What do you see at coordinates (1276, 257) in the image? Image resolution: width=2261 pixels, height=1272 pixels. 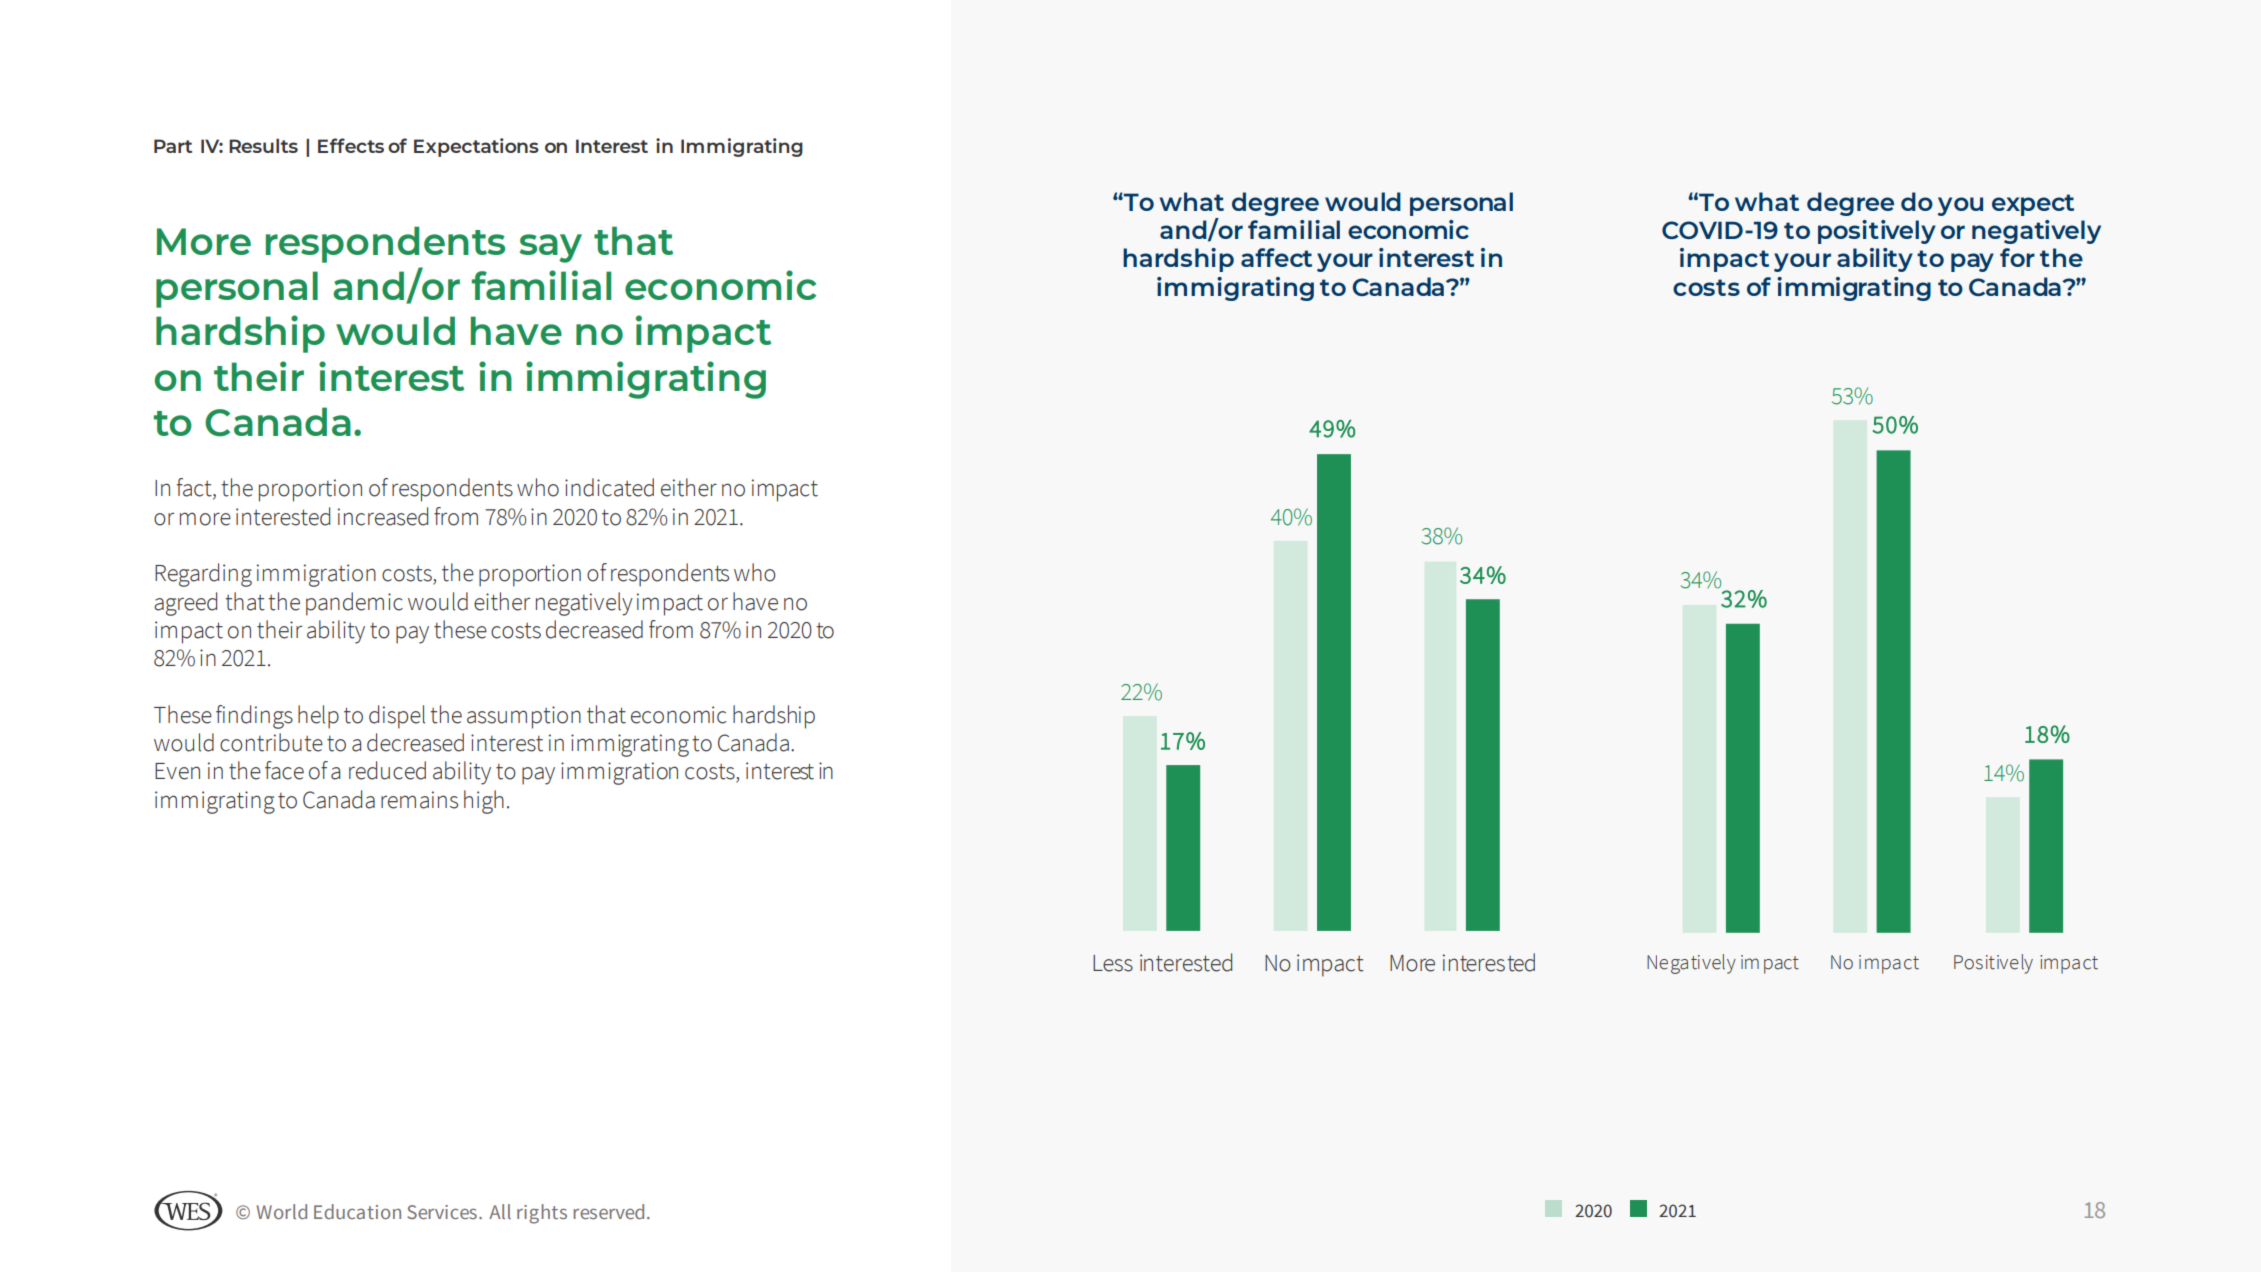 I see `affect` at bounding box center [1276, 257].
